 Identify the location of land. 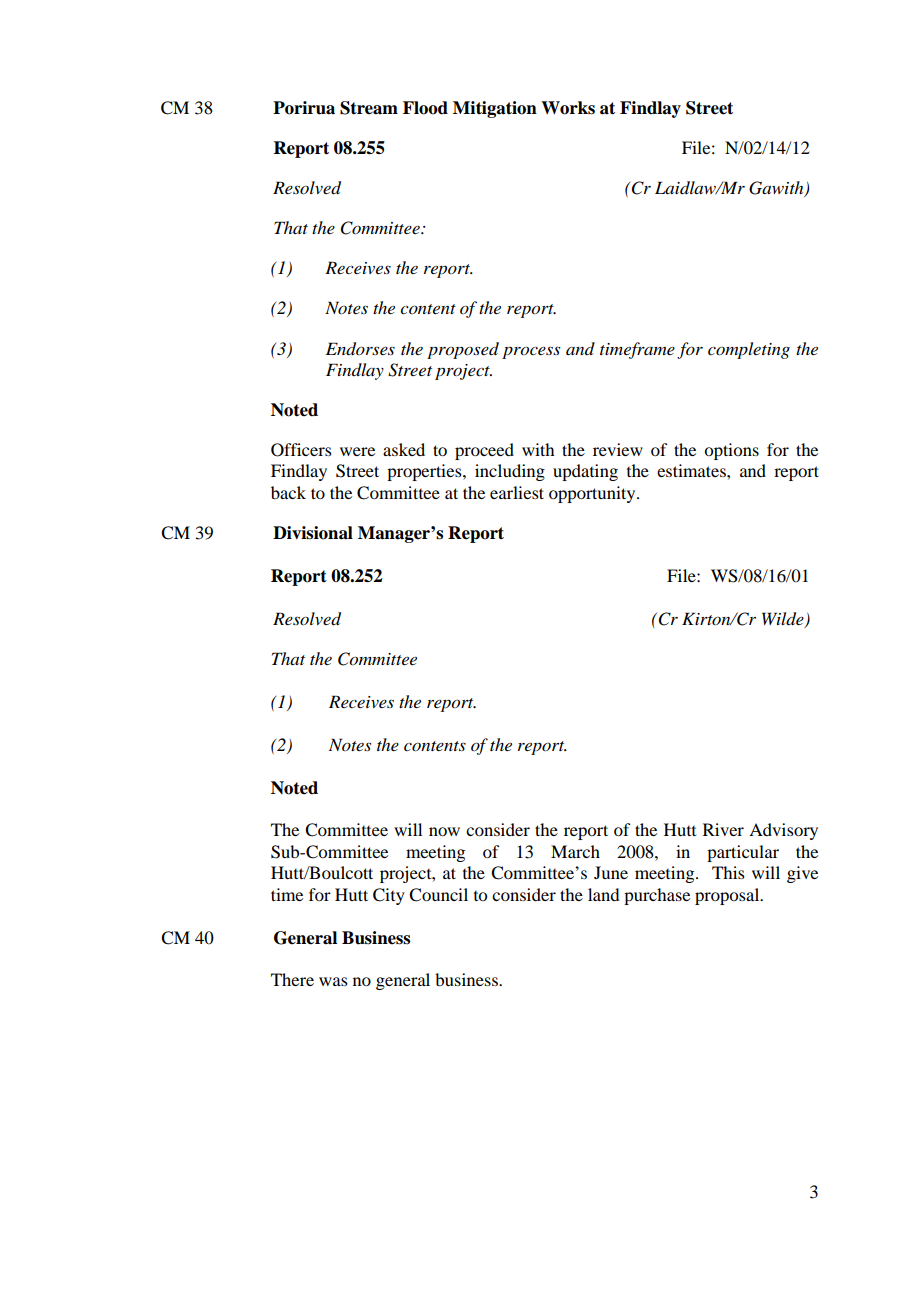
(603, 894).
